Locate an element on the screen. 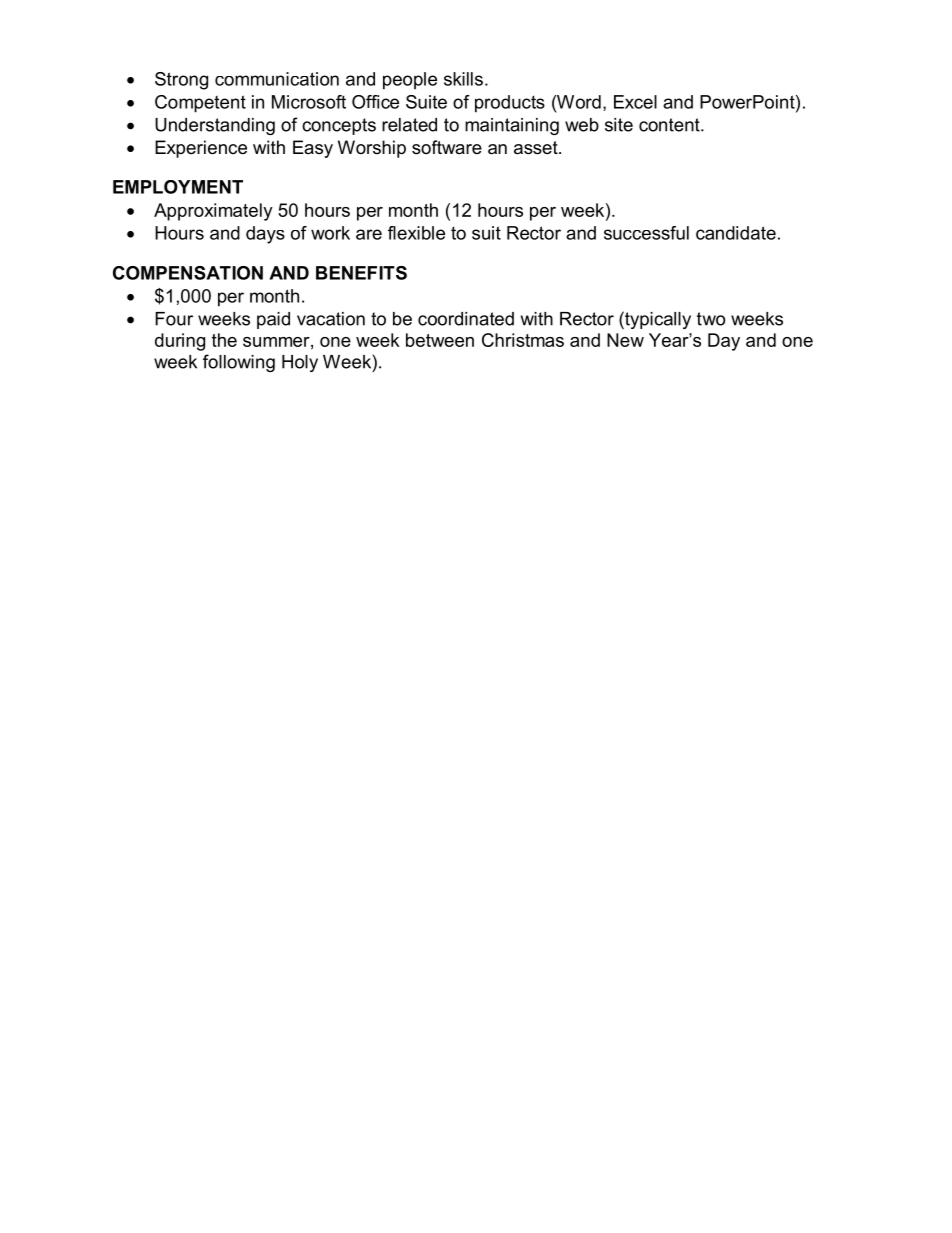 This screenshot has height=1233, width=952. COMPENSATION is located at coordinates (188, 273).
